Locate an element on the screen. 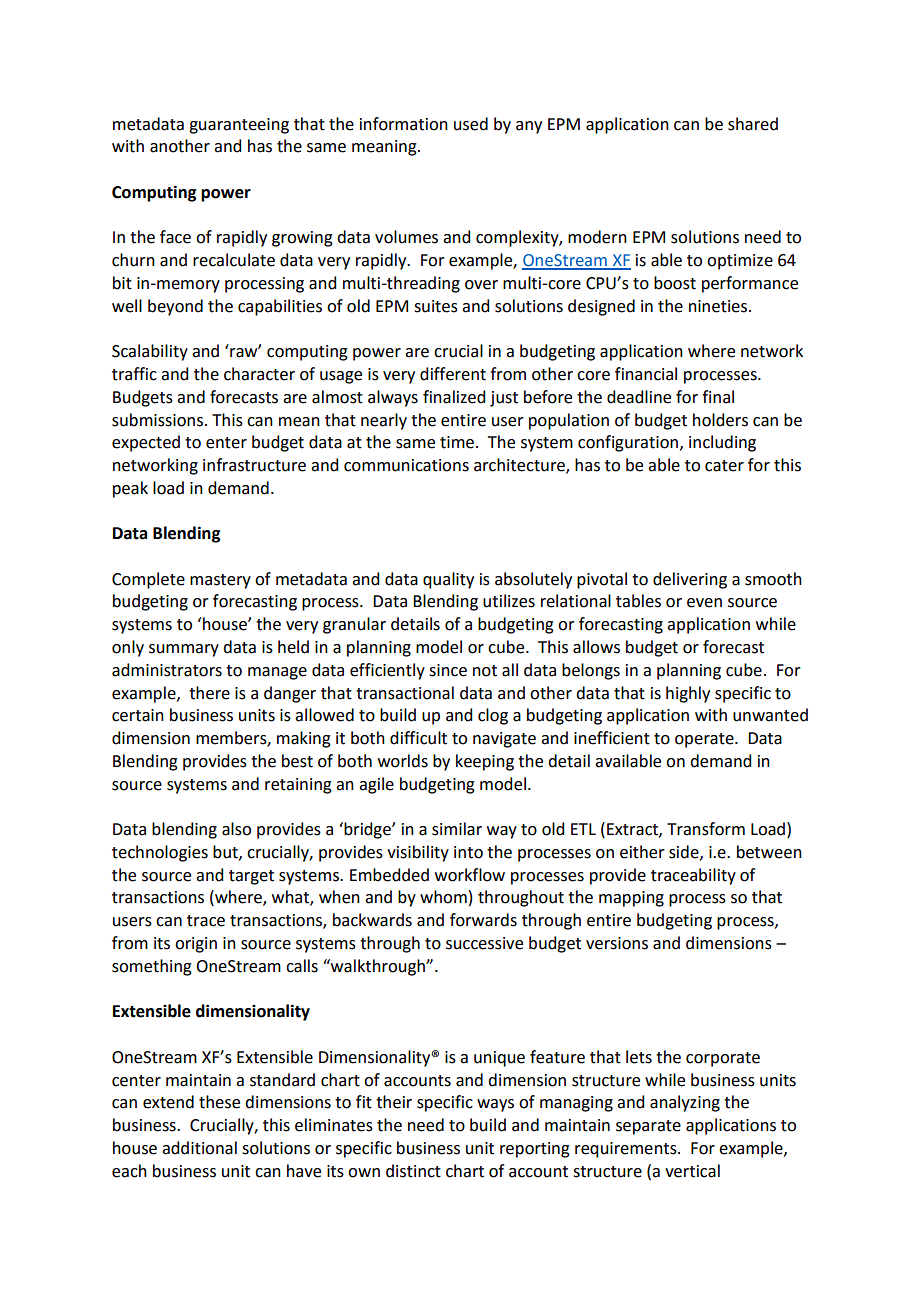 The height and width of the screenshot is (1308, 924). target is located at coordinates (251, 877).
